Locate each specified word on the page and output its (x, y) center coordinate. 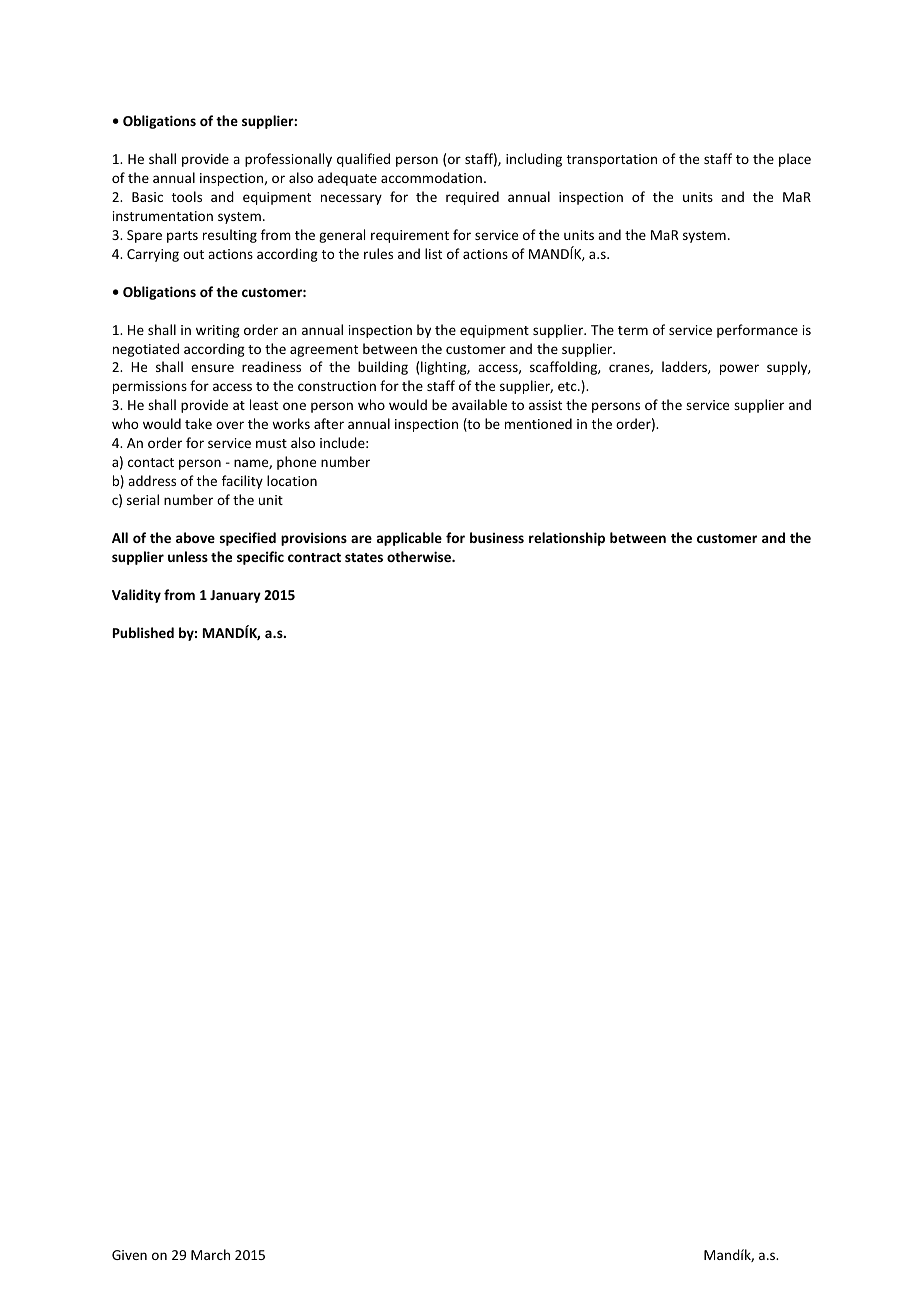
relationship (567, 539)
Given (129, 1255)
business (497, 537)
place (795, 160)
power (739, 369)
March (210, 1254)
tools (187, 196)
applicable (409, 539)
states (364, 557)
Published (143, 632)
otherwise (420, 556)
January (235, 596)
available (479, 404)
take (198, 423)
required (472, 198)
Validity (136, 596)
